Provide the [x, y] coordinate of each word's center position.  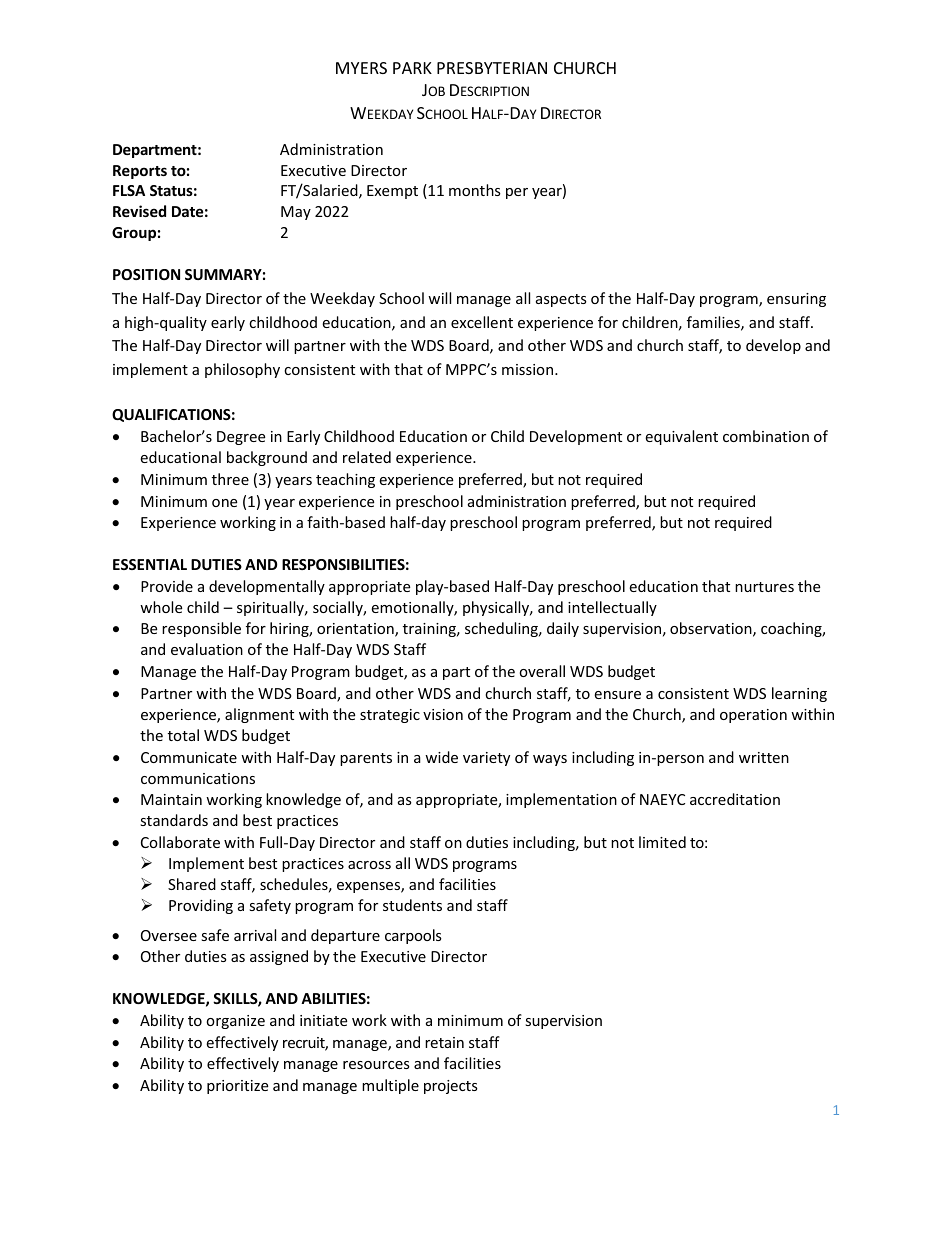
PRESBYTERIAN [492, 68]
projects [451, 1087]
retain [444, 1042]
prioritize [237, 1087]
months [475, 190]
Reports [140, 172]
